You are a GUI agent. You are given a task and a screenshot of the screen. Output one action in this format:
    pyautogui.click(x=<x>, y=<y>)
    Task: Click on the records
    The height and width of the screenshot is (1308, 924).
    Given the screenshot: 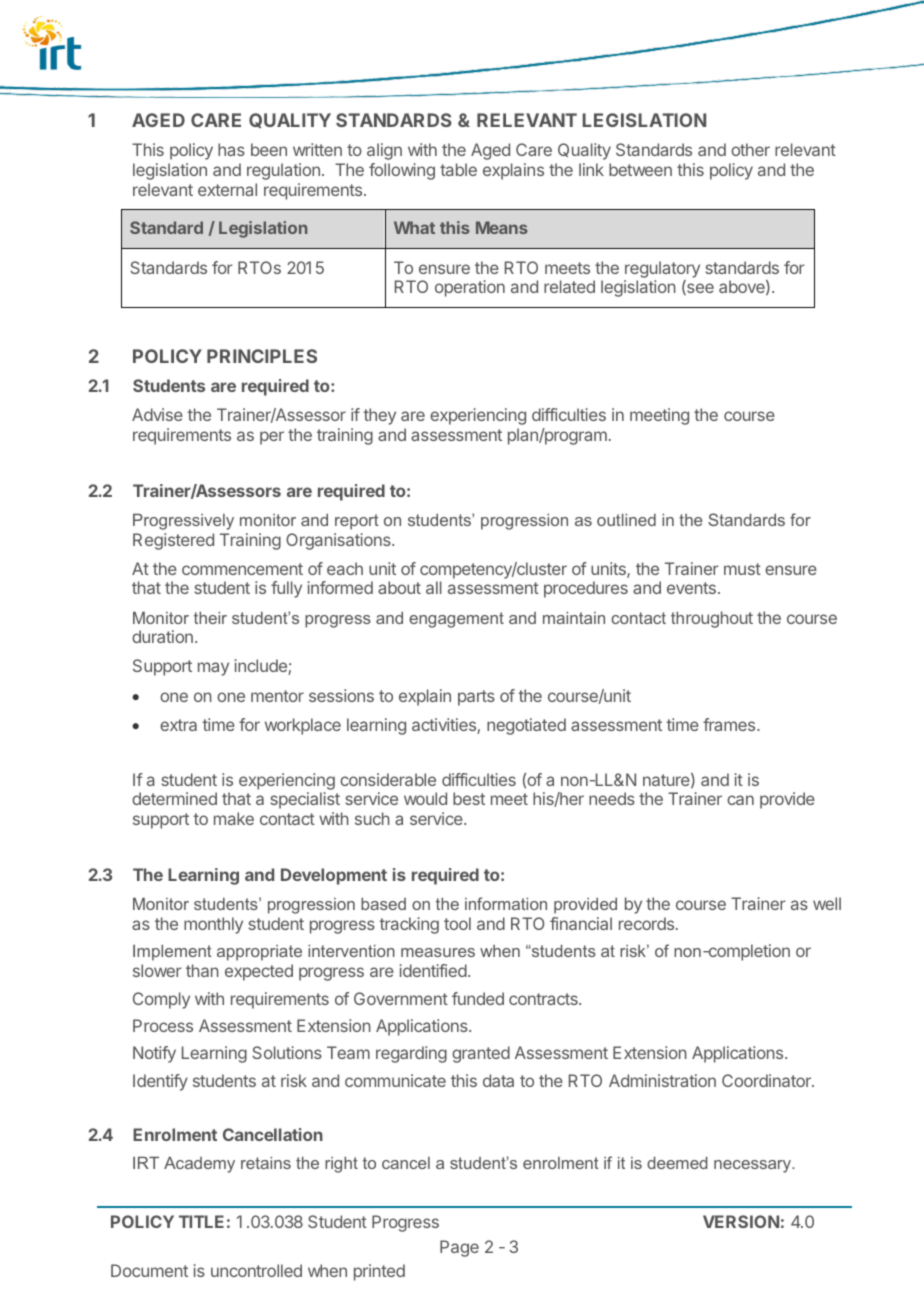 What is the action you would take?
    pyautogui.click(x=648, y=923)
